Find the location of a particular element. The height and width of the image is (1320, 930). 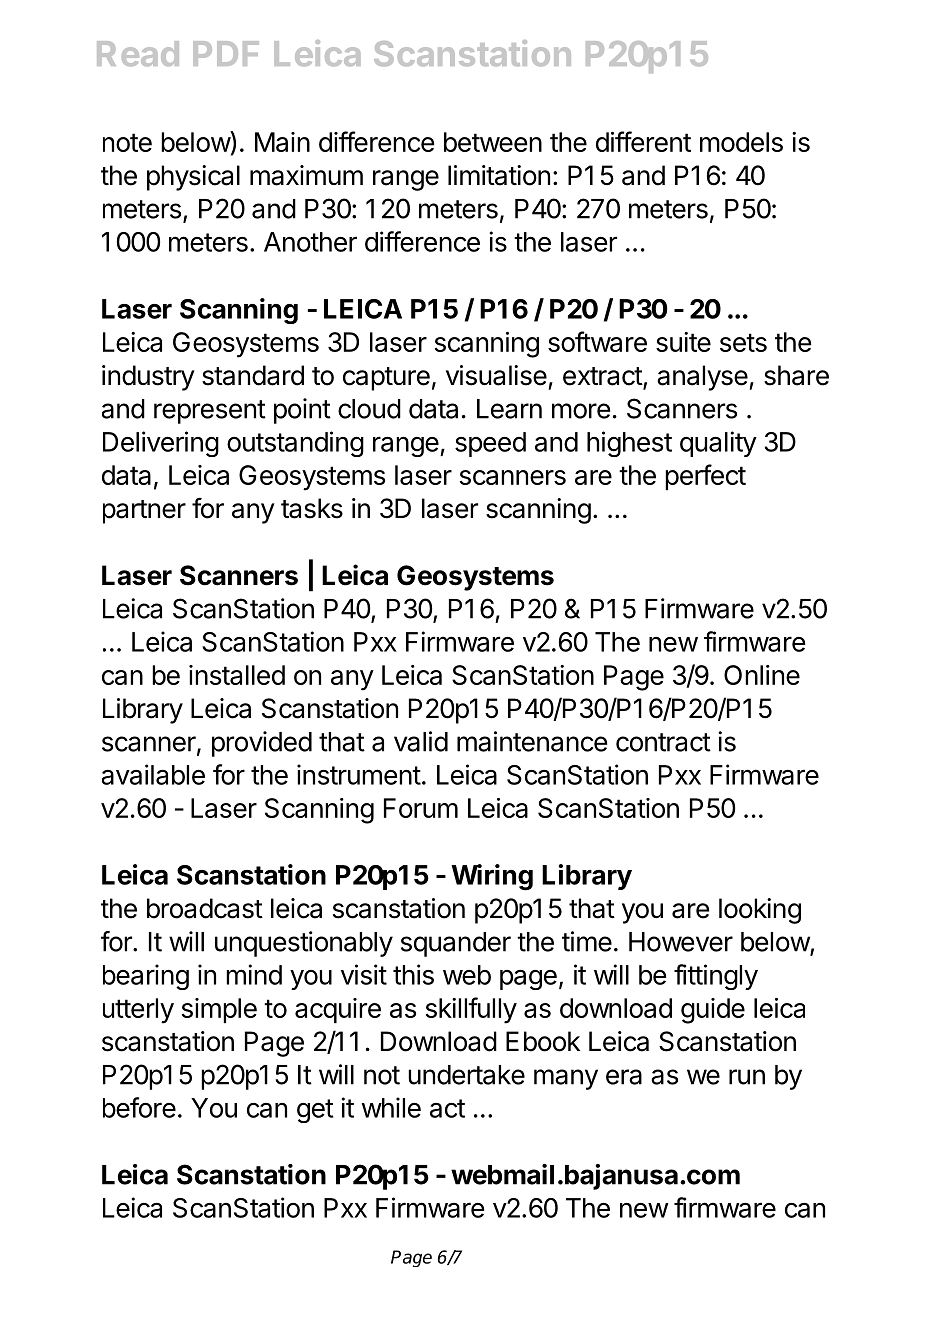

speed is located at coordinates (490, 444).
